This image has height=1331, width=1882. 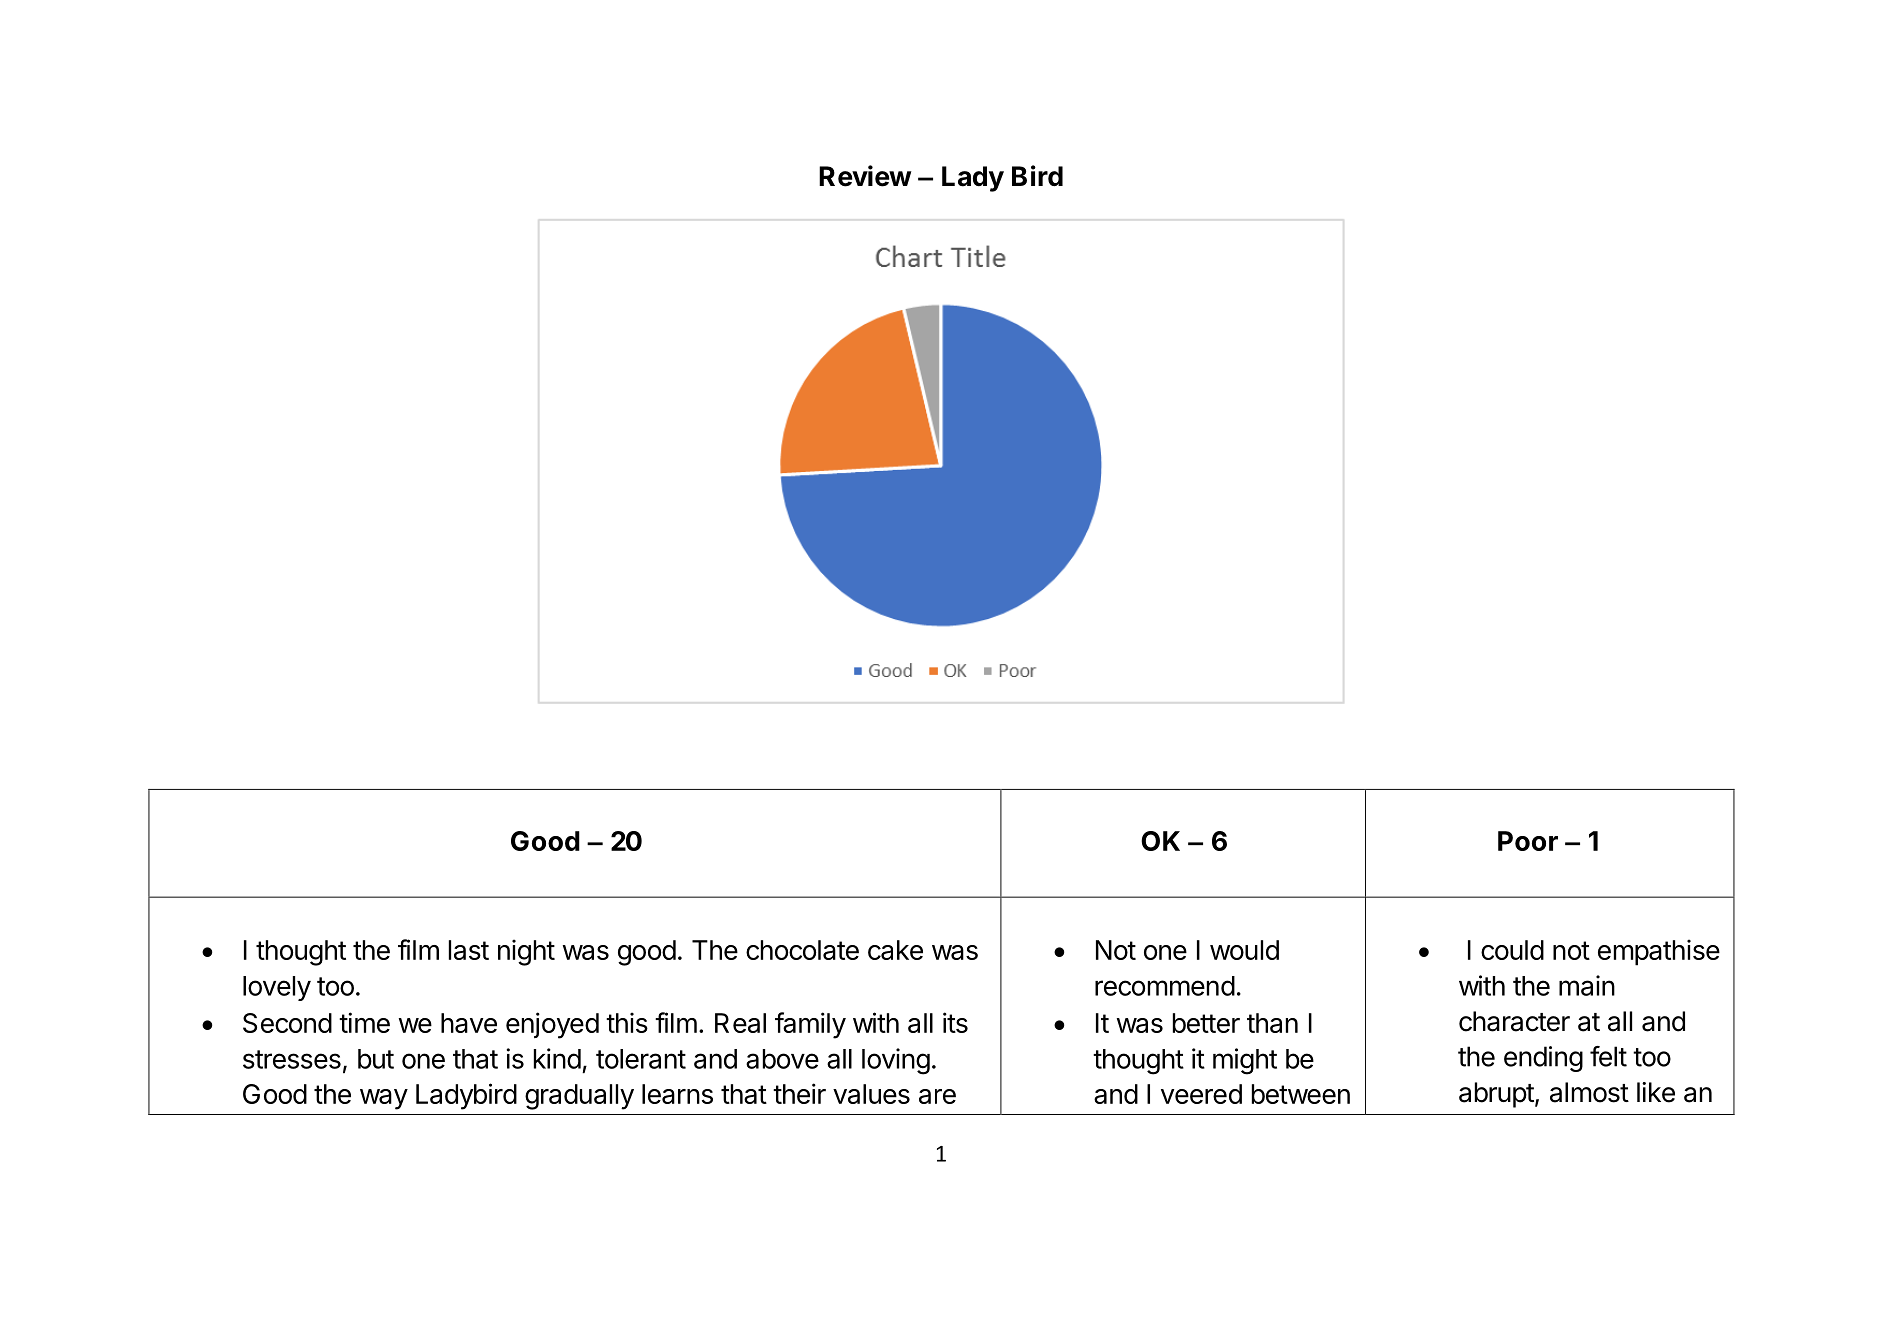 I want to click on Poor, so click(x=1528, y=841).
